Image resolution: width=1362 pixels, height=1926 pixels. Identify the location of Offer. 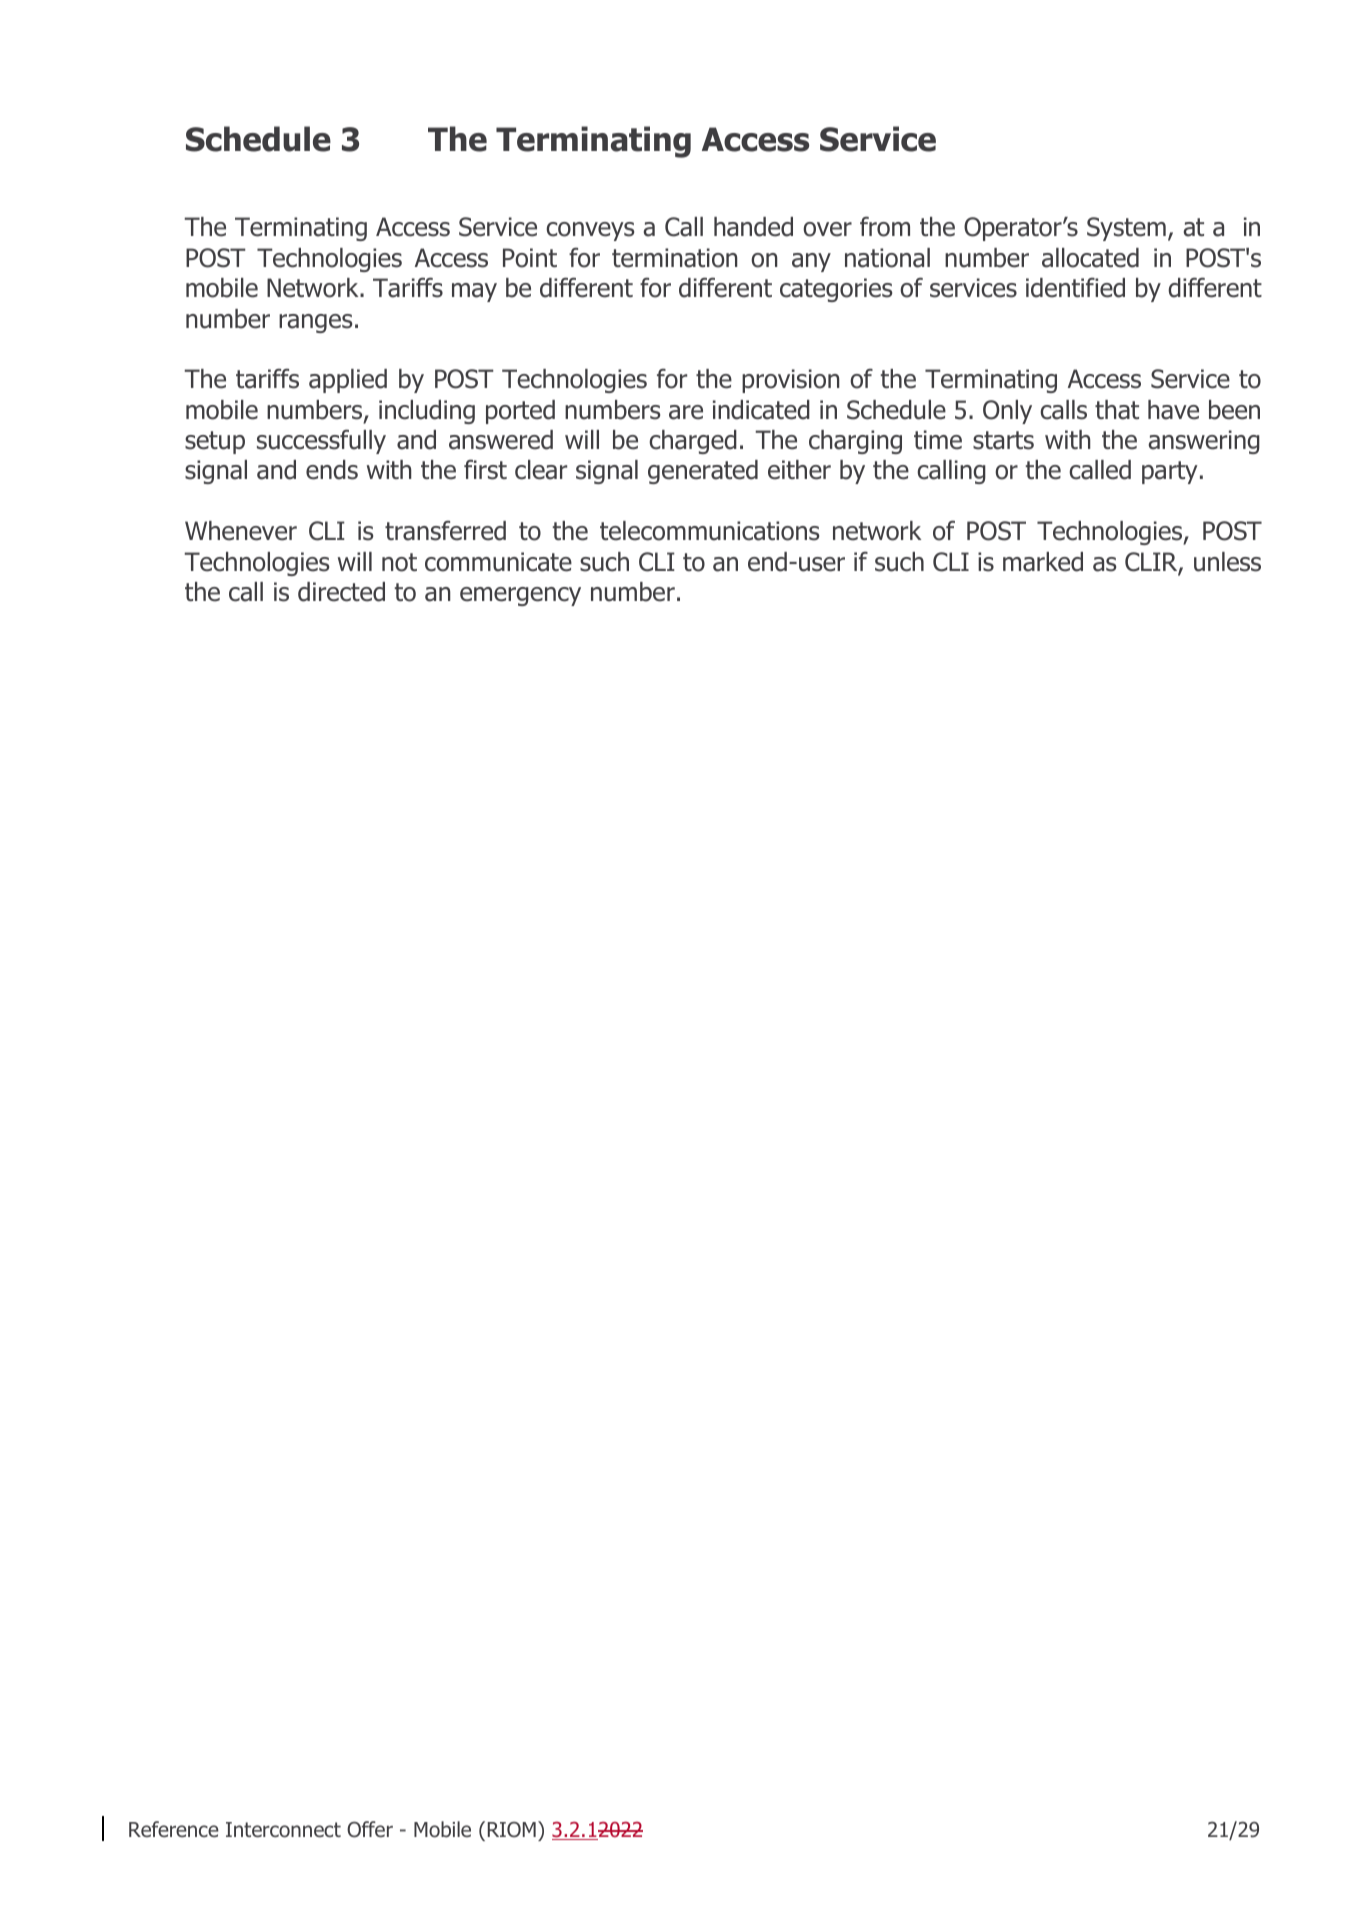
(370, 1829).
